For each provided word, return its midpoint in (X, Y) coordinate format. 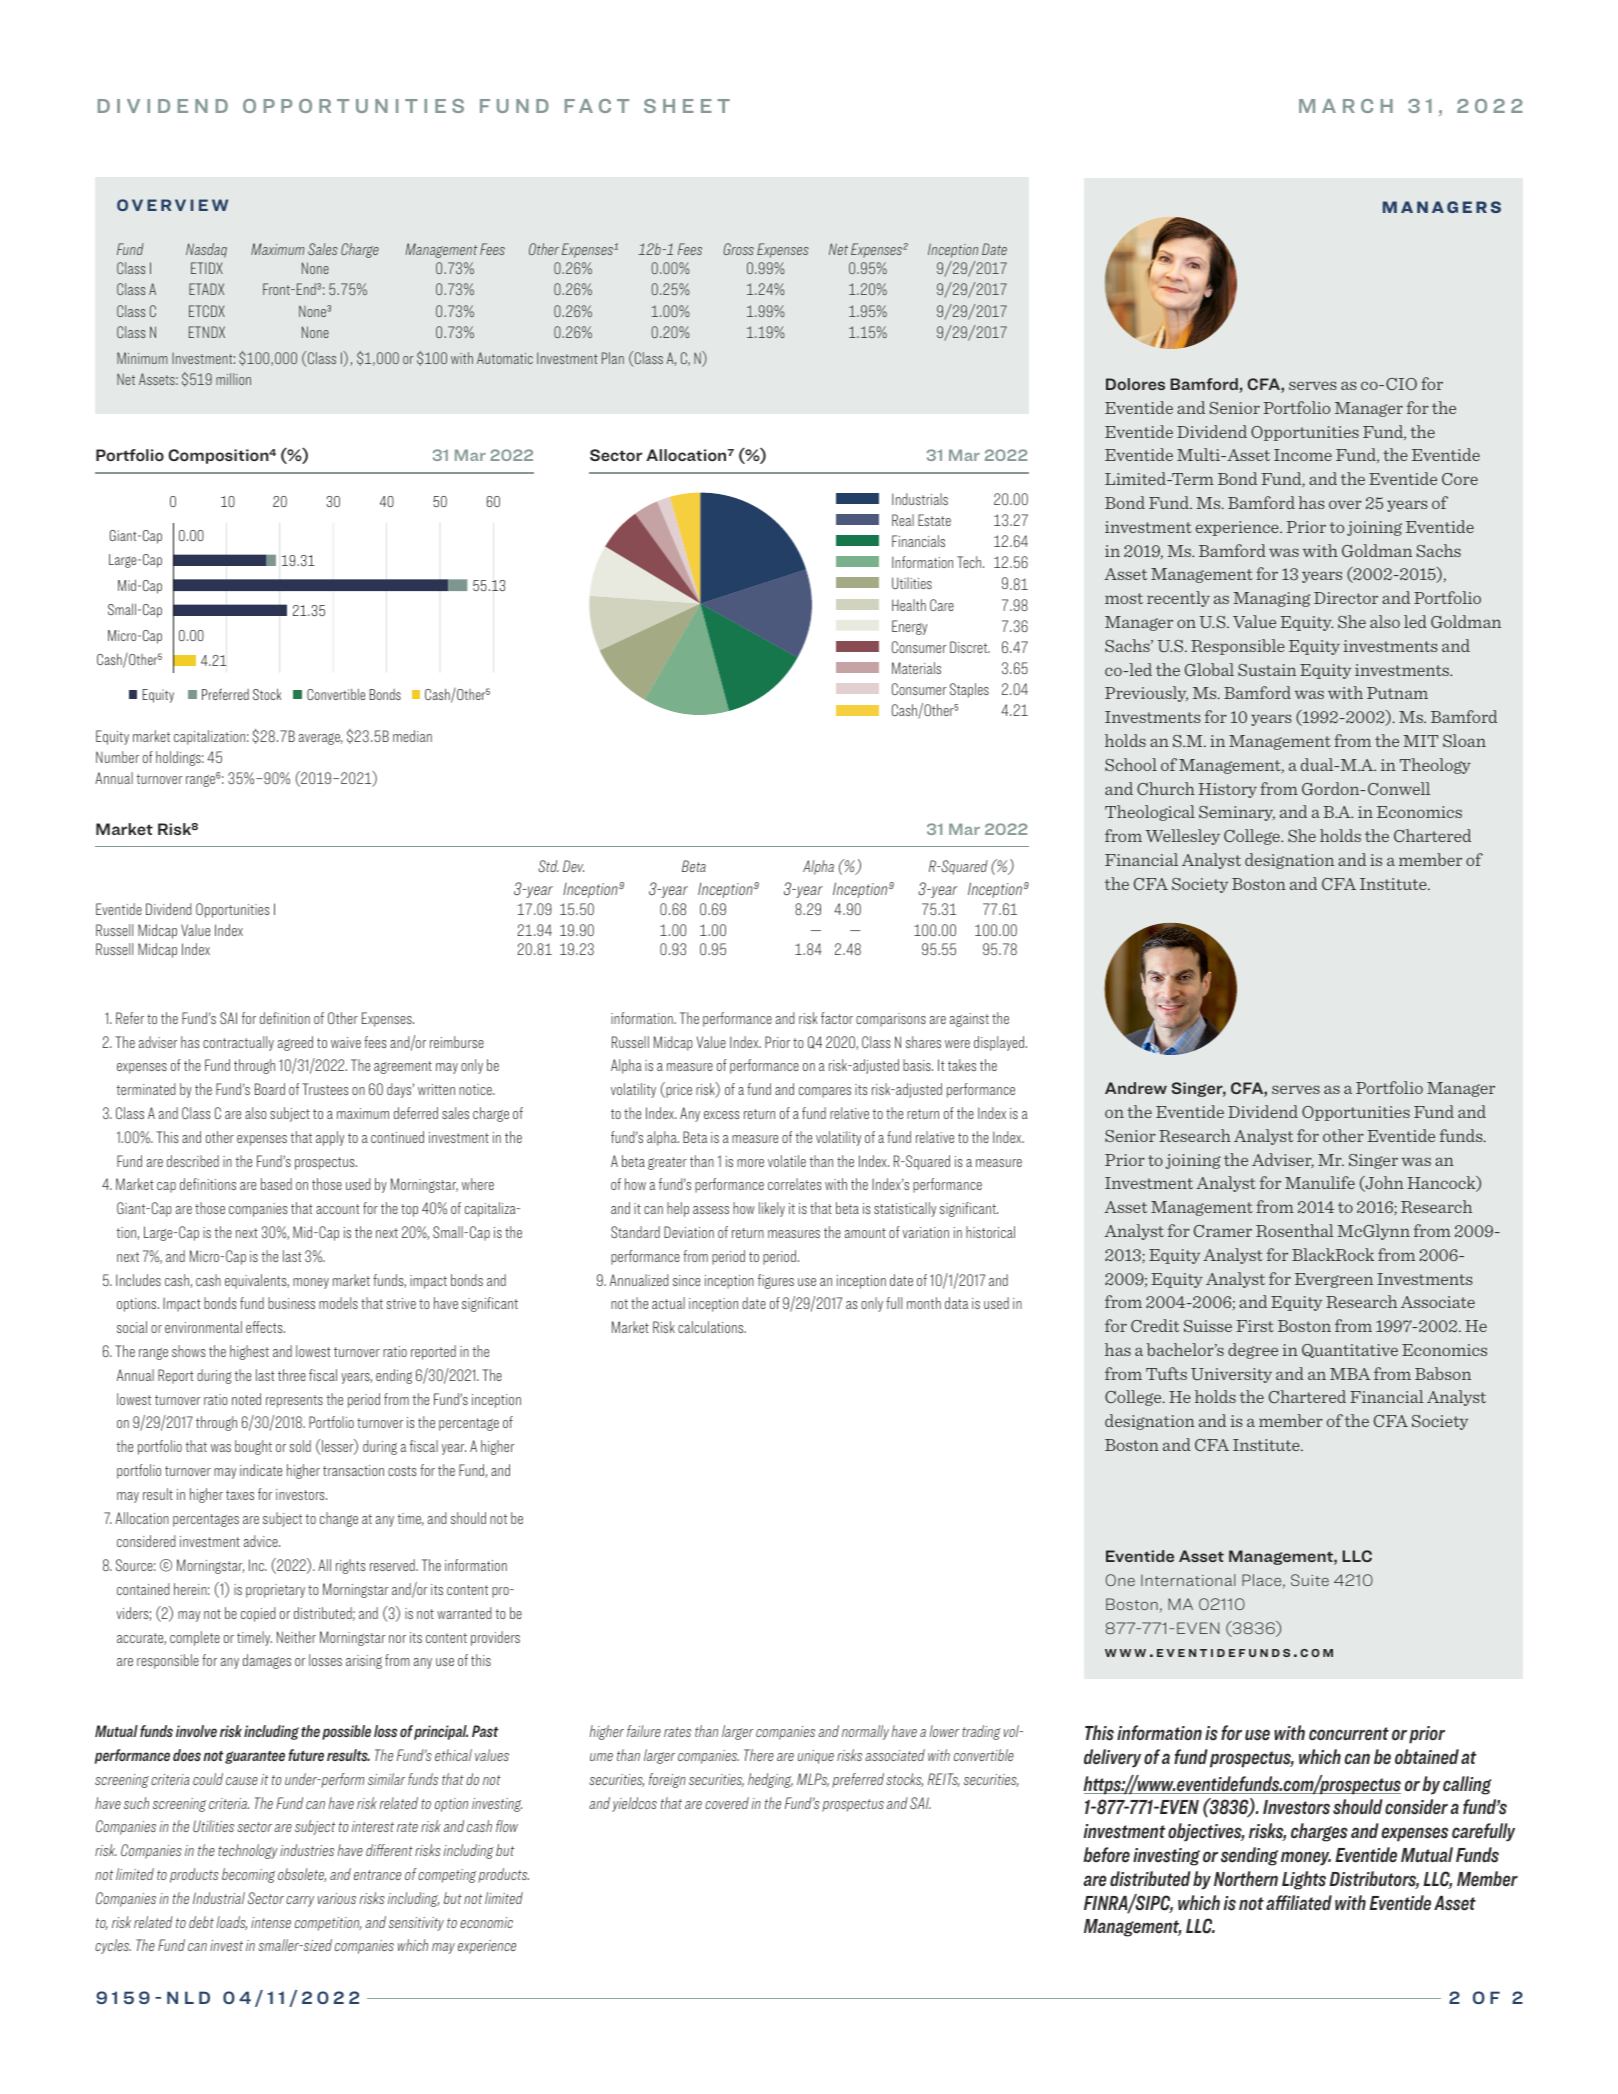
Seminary (1237, 813)
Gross (738, 249)
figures (776, 1281)
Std (548, 866)
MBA (1350, 1374)
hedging (770, 1780)
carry (300, 1901)
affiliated (1299, 1903)
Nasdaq (206, 250)
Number (117, 757)
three (292, 1375)
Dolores (1135, 384)
